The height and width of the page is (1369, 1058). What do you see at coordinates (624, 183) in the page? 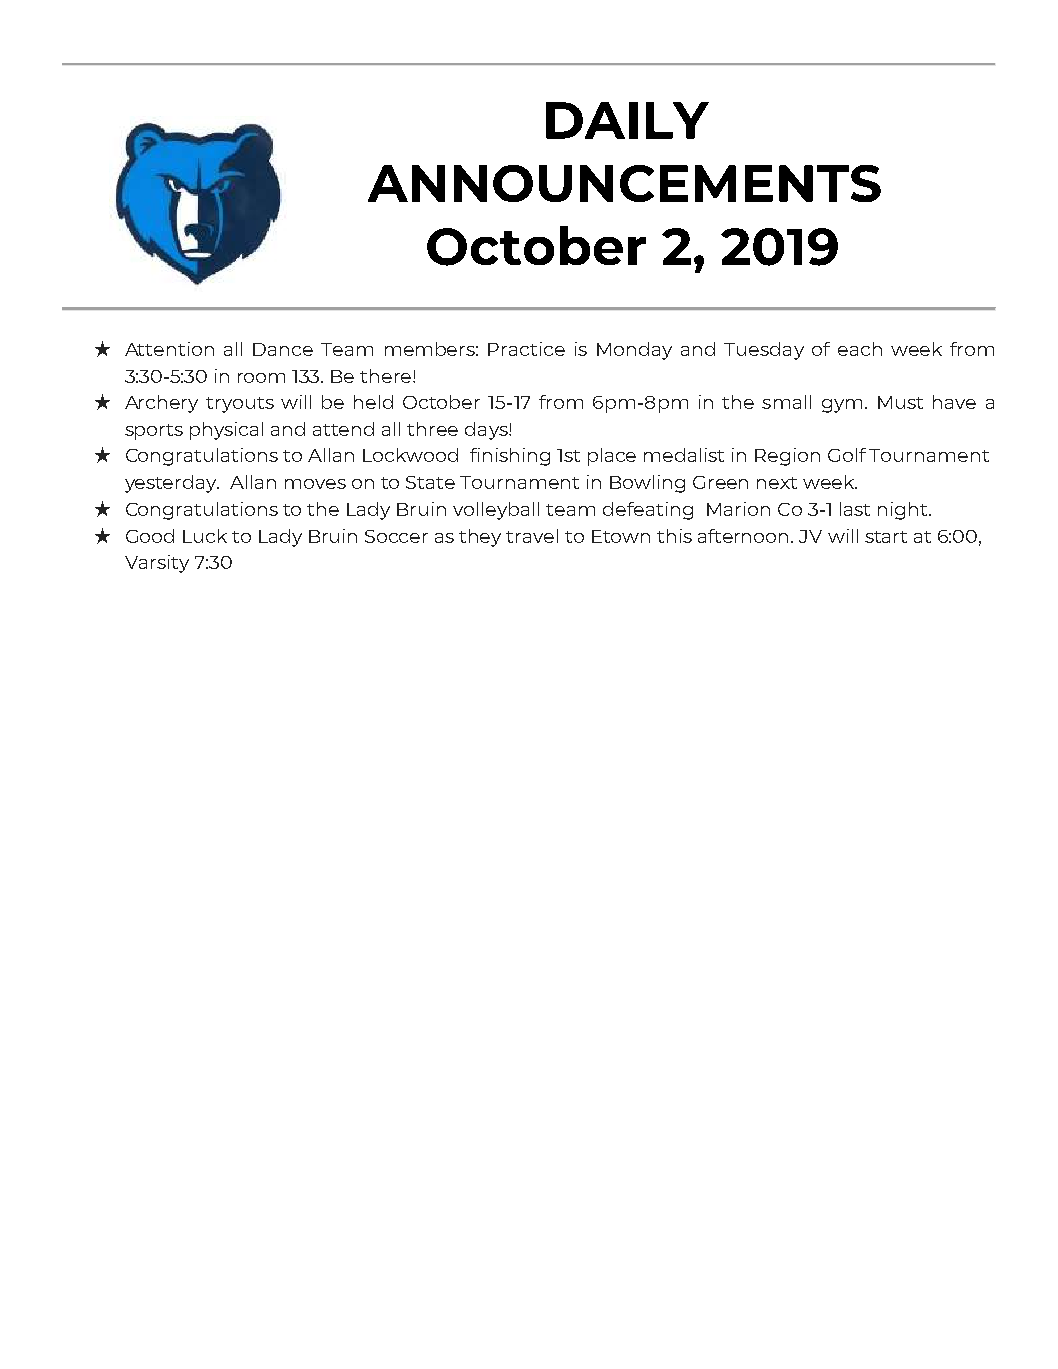
I see `ANNOUNCEMENTS` at bounding box center [624, 183].
